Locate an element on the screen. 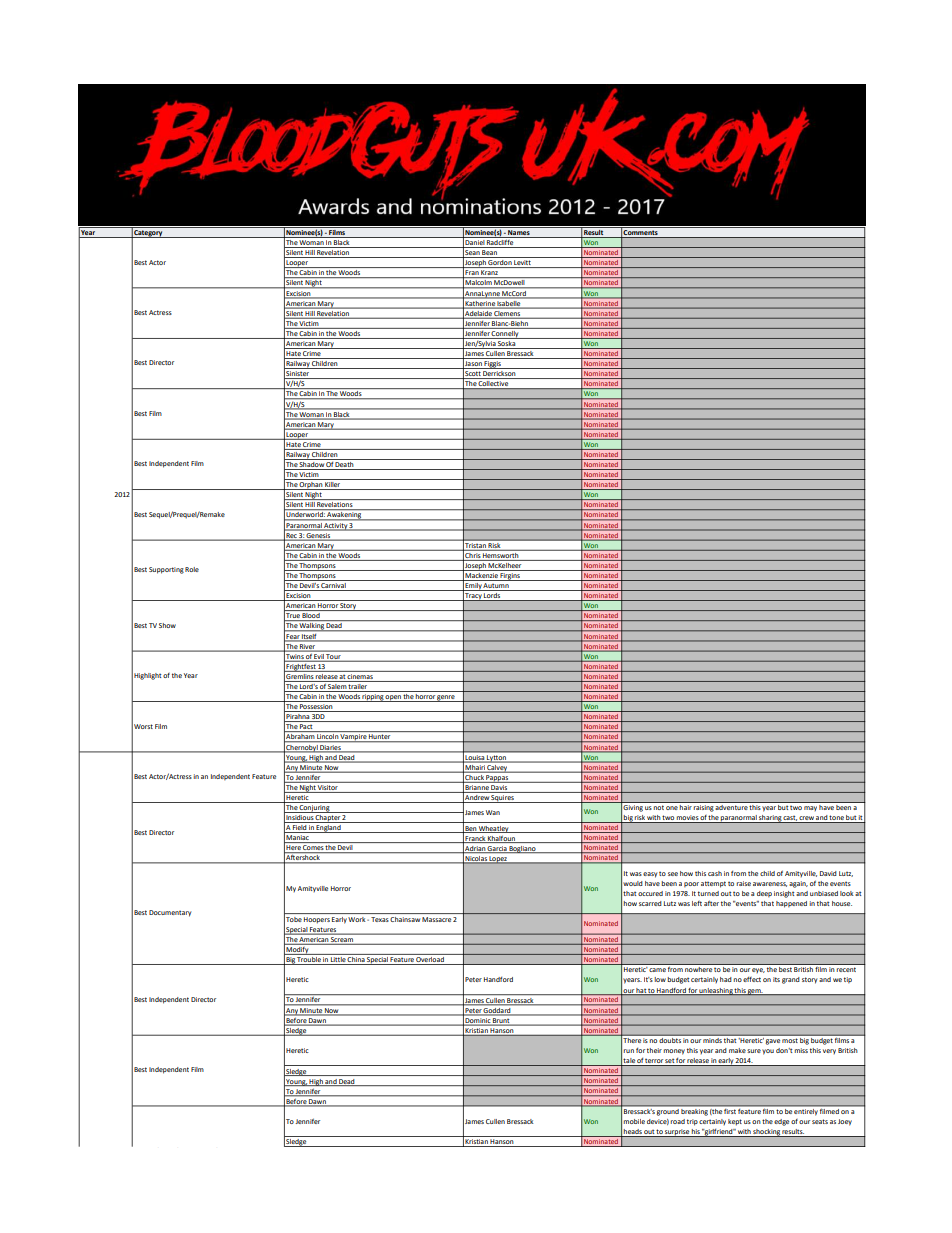 This screenshot has width=952, height=1233. Gordon is located at coordinates (500, 264).
